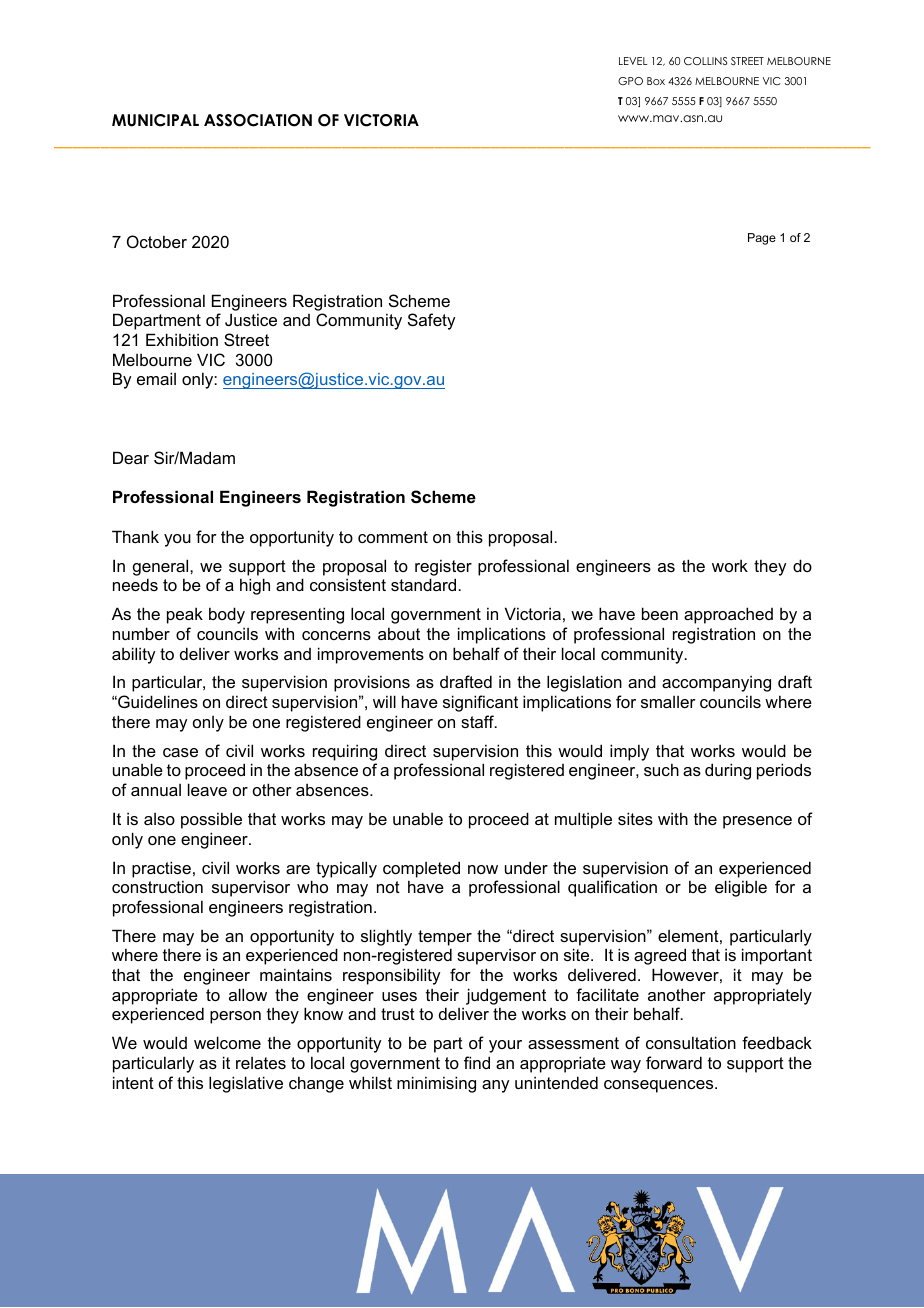  What do you see at coordinates (630, 81) in the page?
I see `GPO` at bounding box center [630, 81].
